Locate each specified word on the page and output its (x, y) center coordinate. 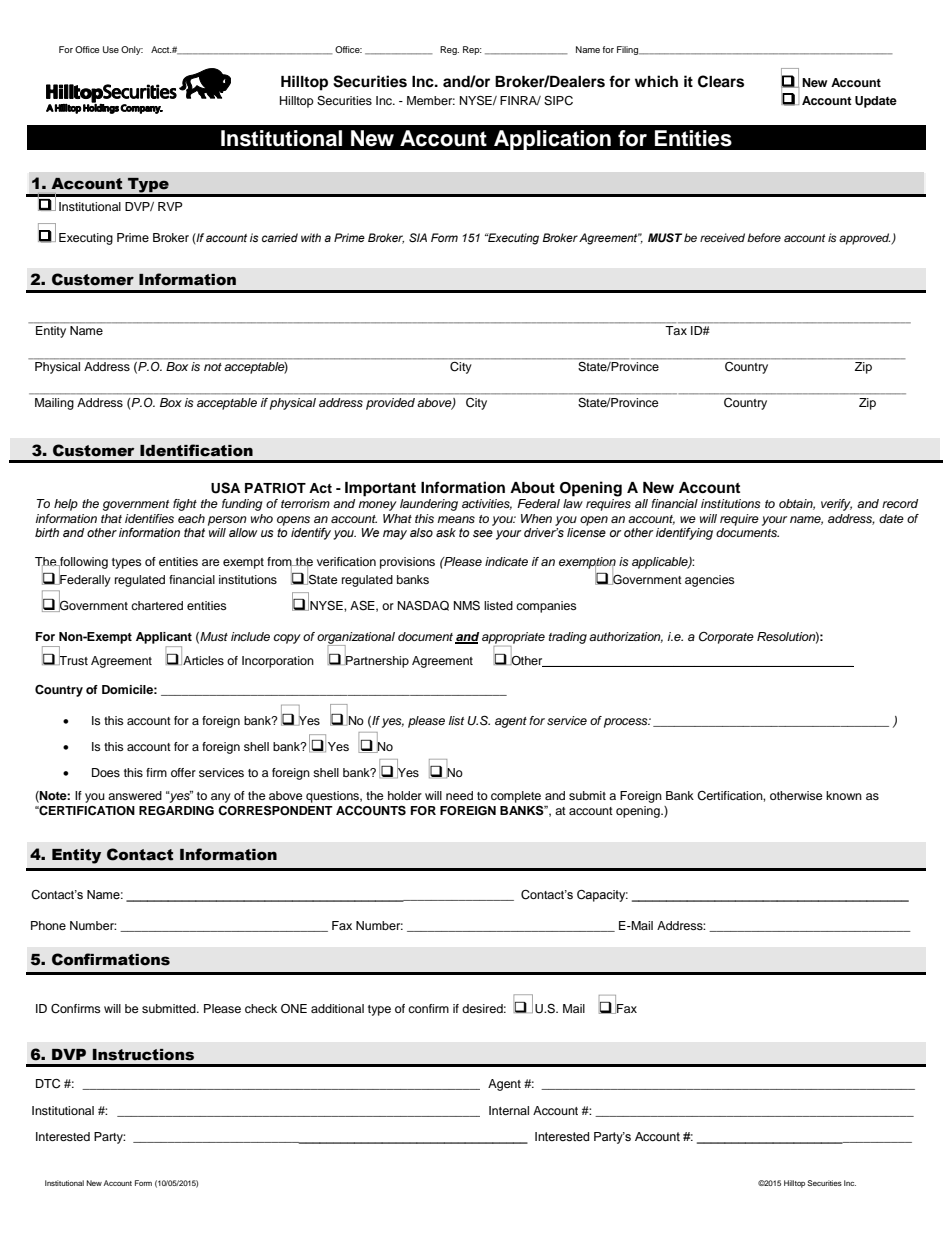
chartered (157, 605)
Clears (721, 81)
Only (132, 50)
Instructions (143, 1055)
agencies (710, 581)
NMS (467, 606)
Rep (472, 50)
